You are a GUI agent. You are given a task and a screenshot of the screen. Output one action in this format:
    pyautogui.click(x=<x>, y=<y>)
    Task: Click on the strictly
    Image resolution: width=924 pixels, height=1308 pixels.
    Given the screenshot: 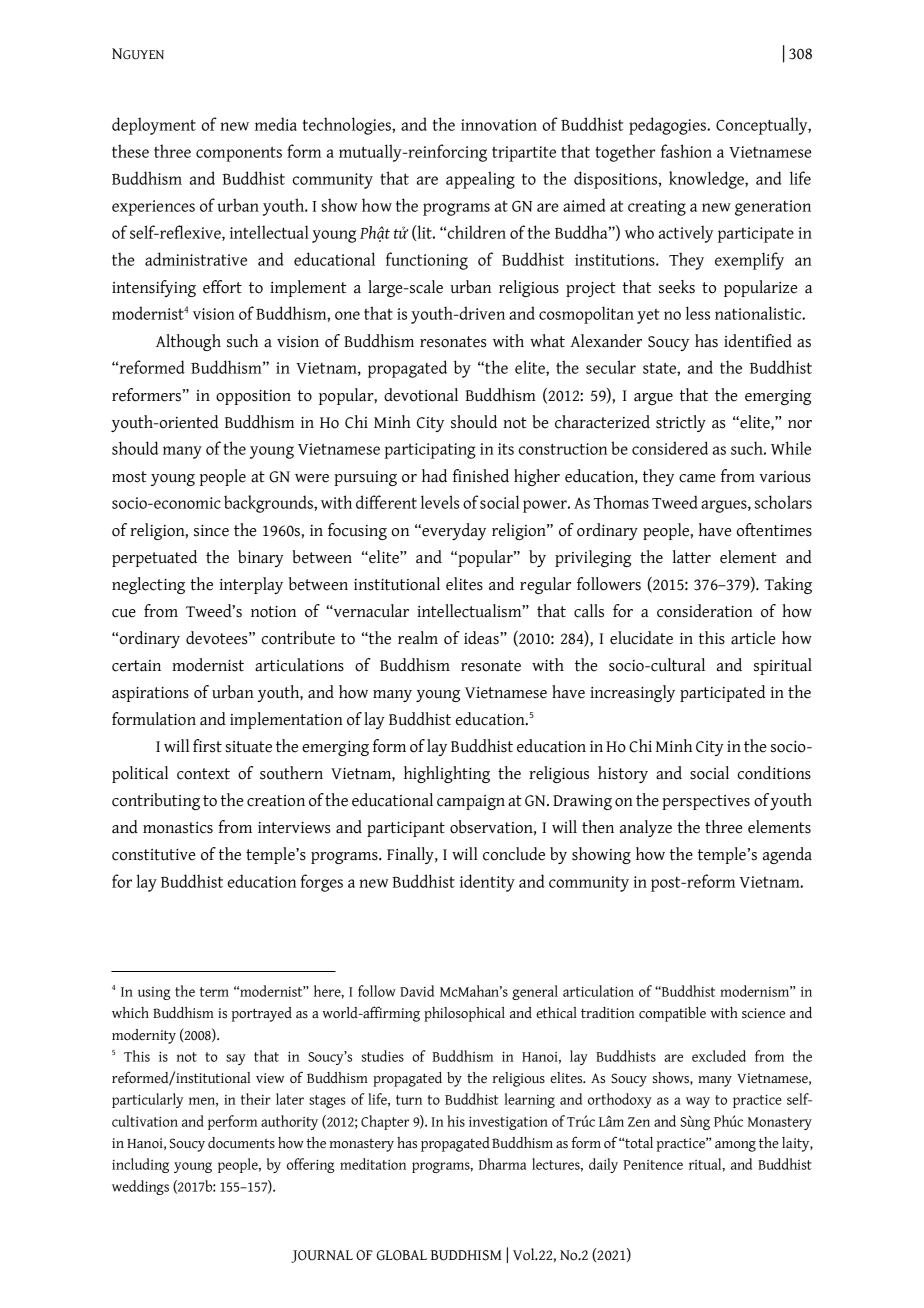 What is the action you would take?
    pyautogui.click(x=681, y=423)
